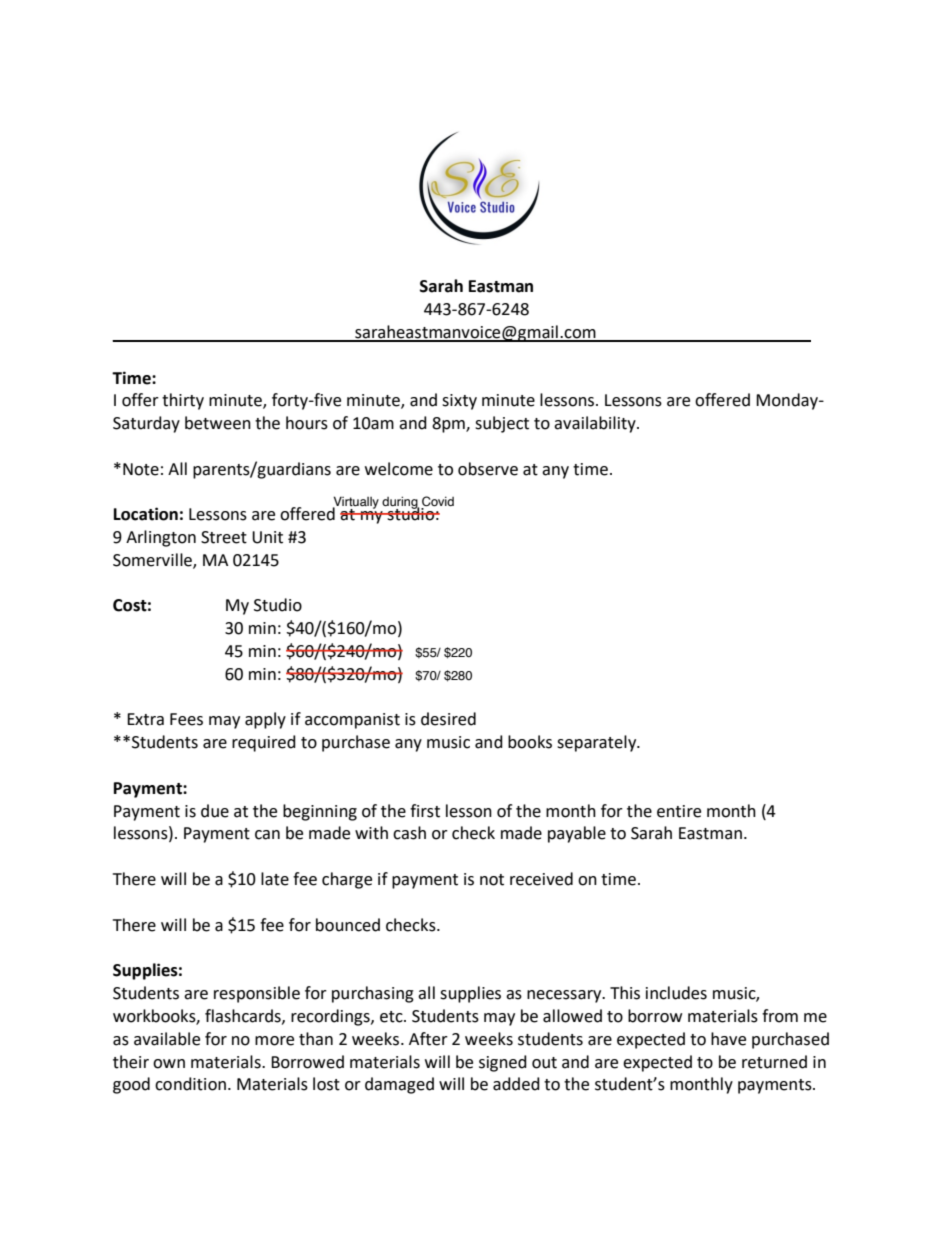  Describe the element at coordinates (459, 402) in the page. I see `sixty` at that location.
